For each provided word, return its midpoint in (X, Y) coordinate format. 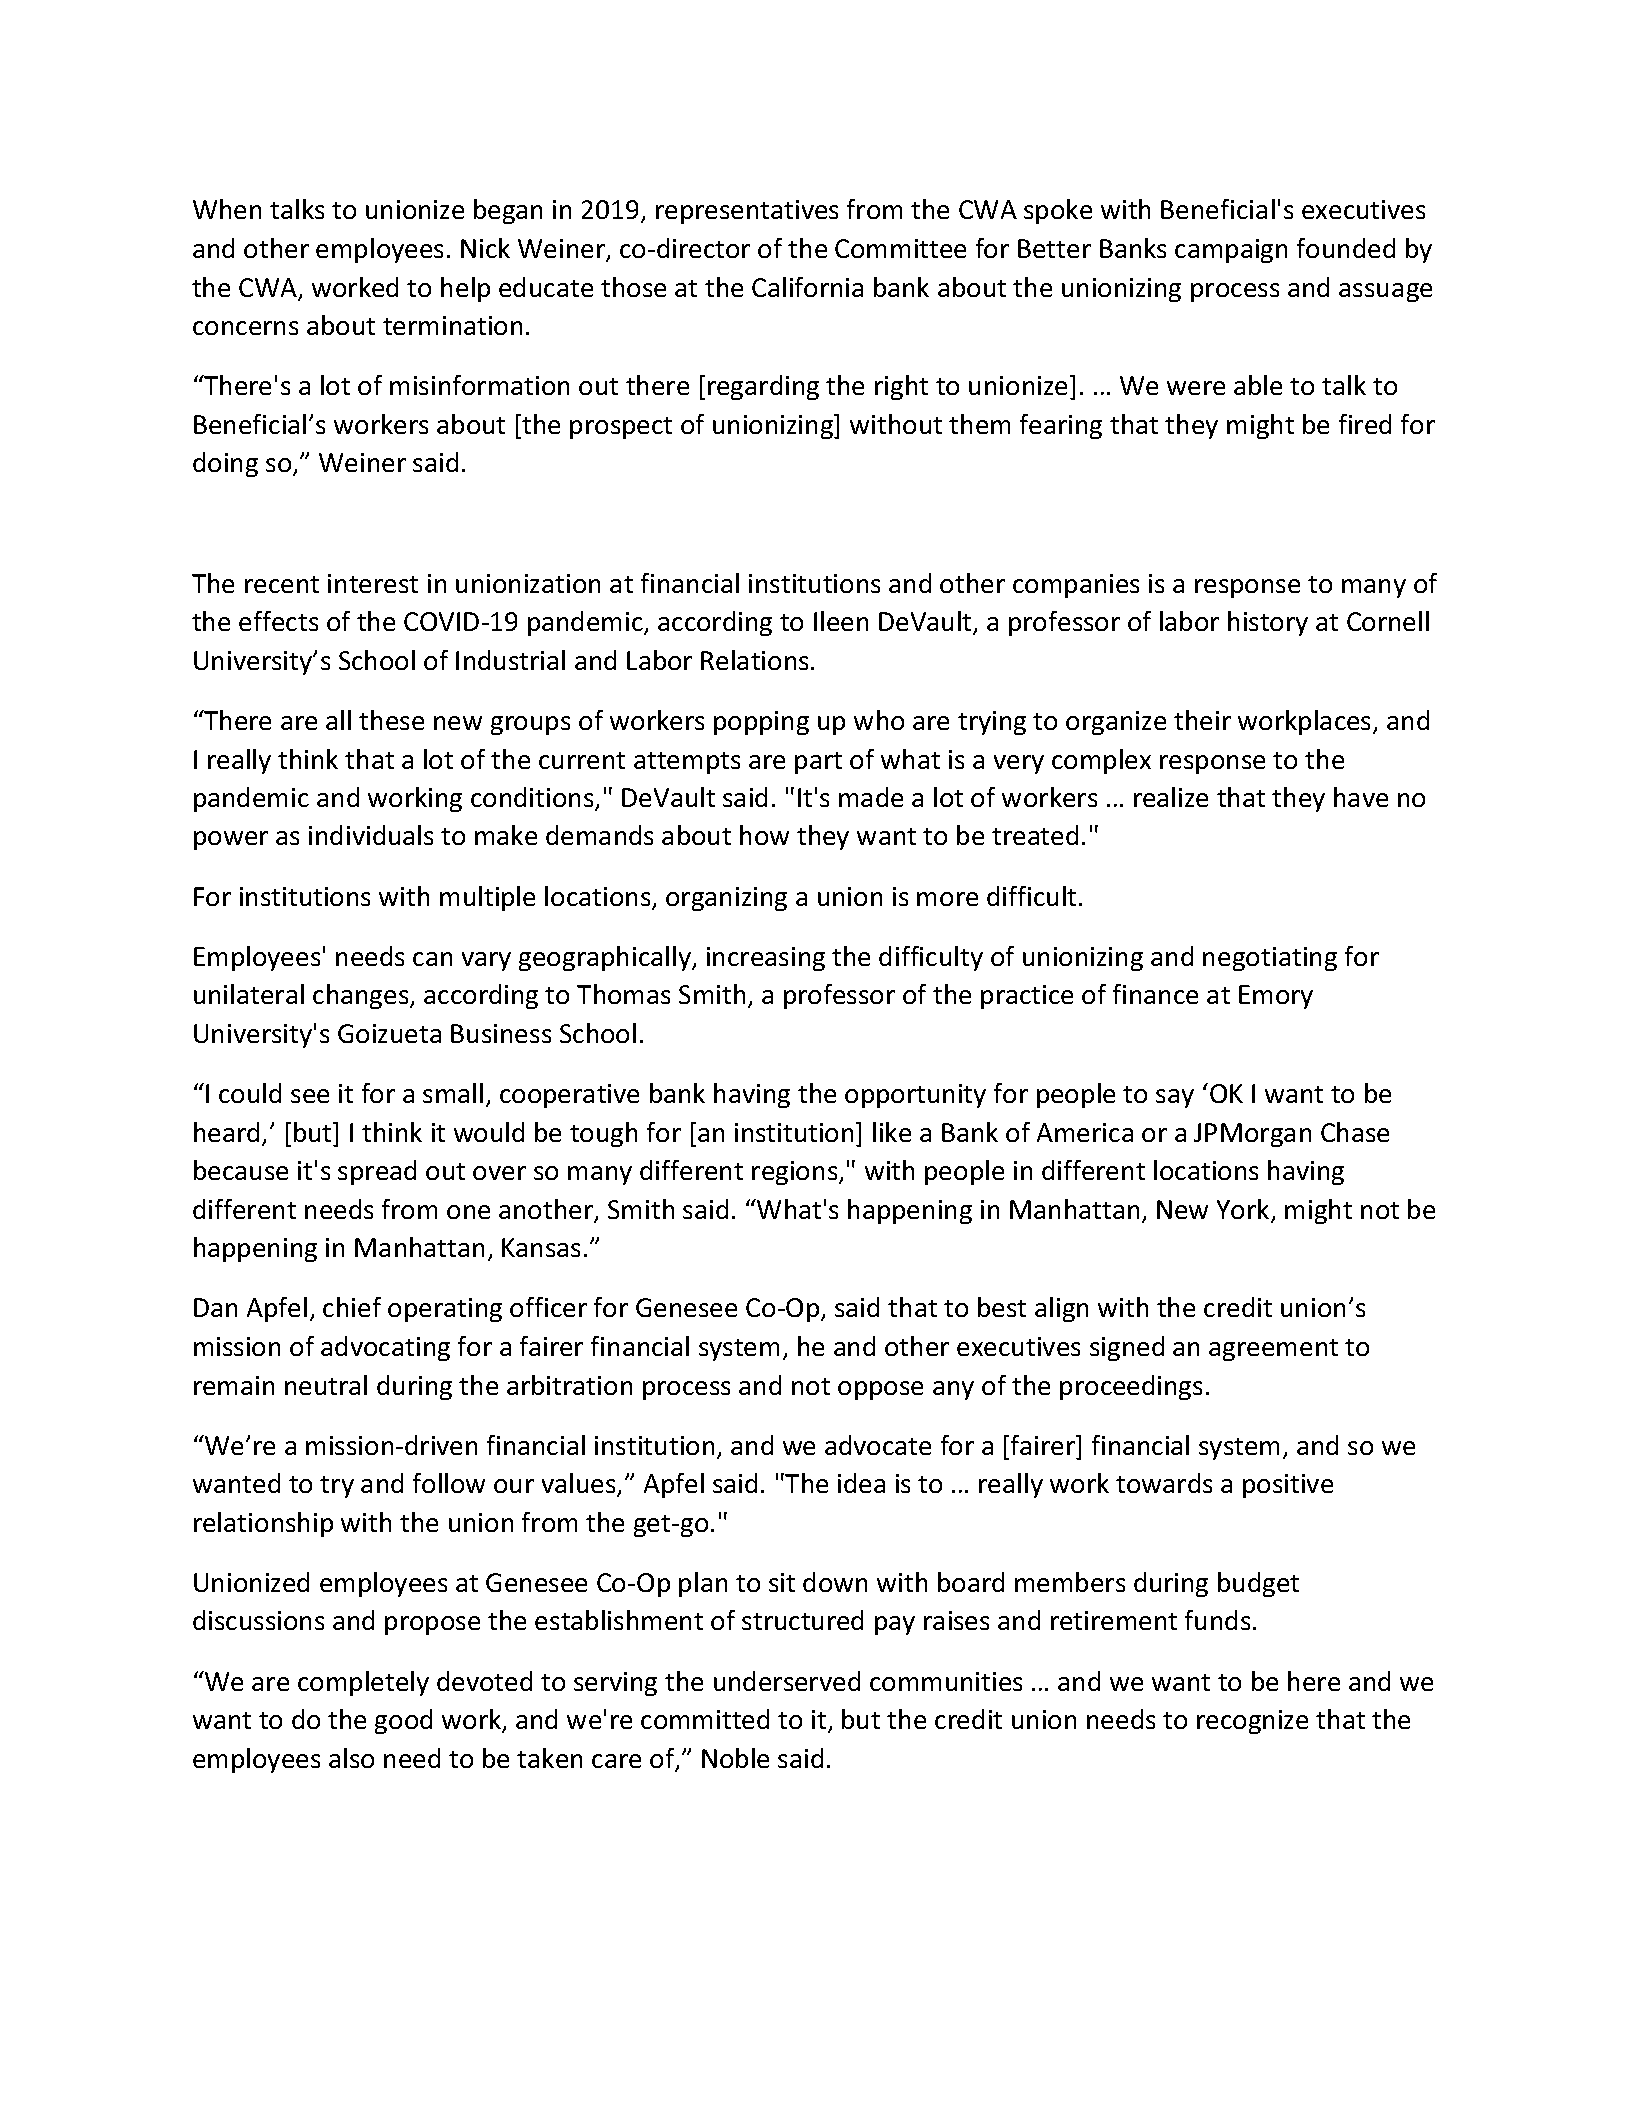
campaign (1231, 251)
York (1244, 1210)
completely (363, 1683)
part (818, 763)
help (465, 289)
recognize (1252, 1722)
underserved (787, 1681)
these (391, 720)
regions (796, 1173)
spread (377, 1172)
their (1202, 720)
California (807, 287)
